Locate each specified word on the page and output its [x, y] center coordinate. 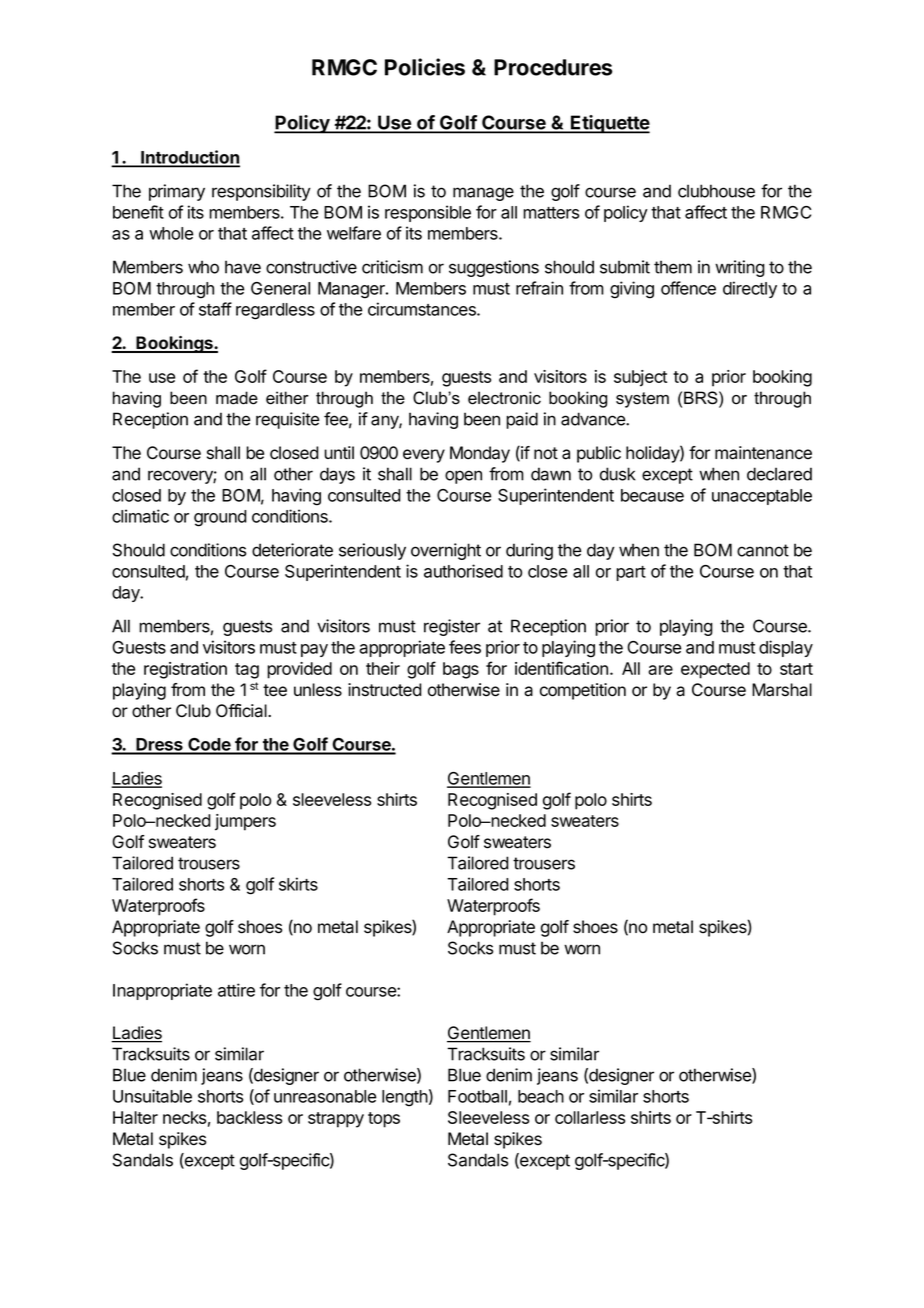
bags [461, 670]
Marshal [782, 690]
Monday [480, 454]
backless [249, 1117]
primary [177, 192]
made [237, 398]
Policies [425, 67]
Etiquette [609, 124]
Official [242, 711]
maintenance [763, 453]
